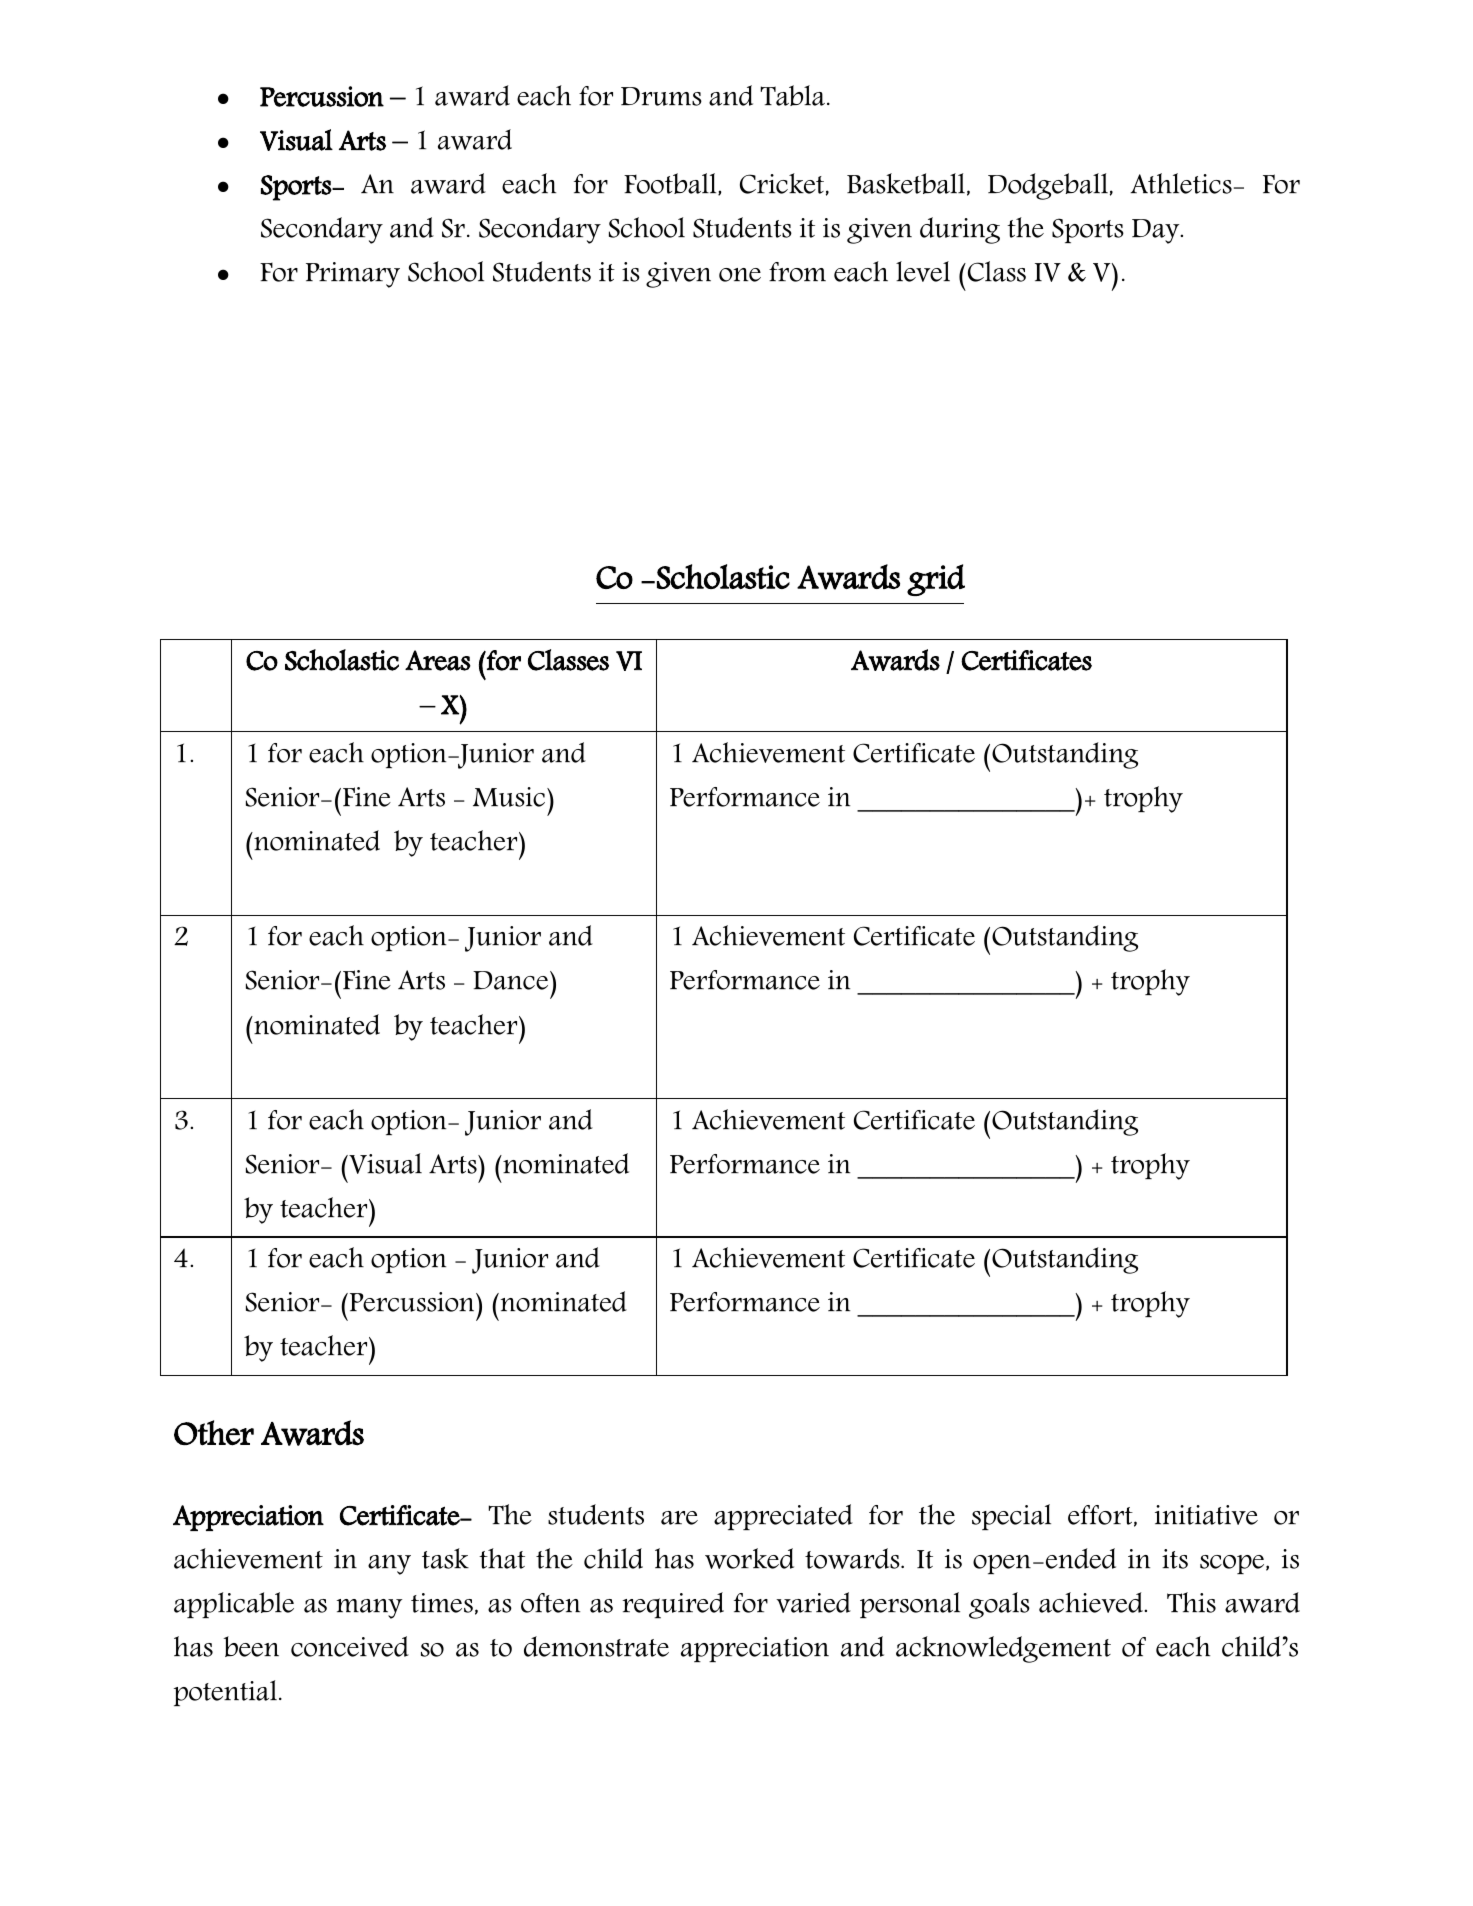 The height and width of the screenshot is (1906, 1473). I want to click on Football, so click(671, 184).
